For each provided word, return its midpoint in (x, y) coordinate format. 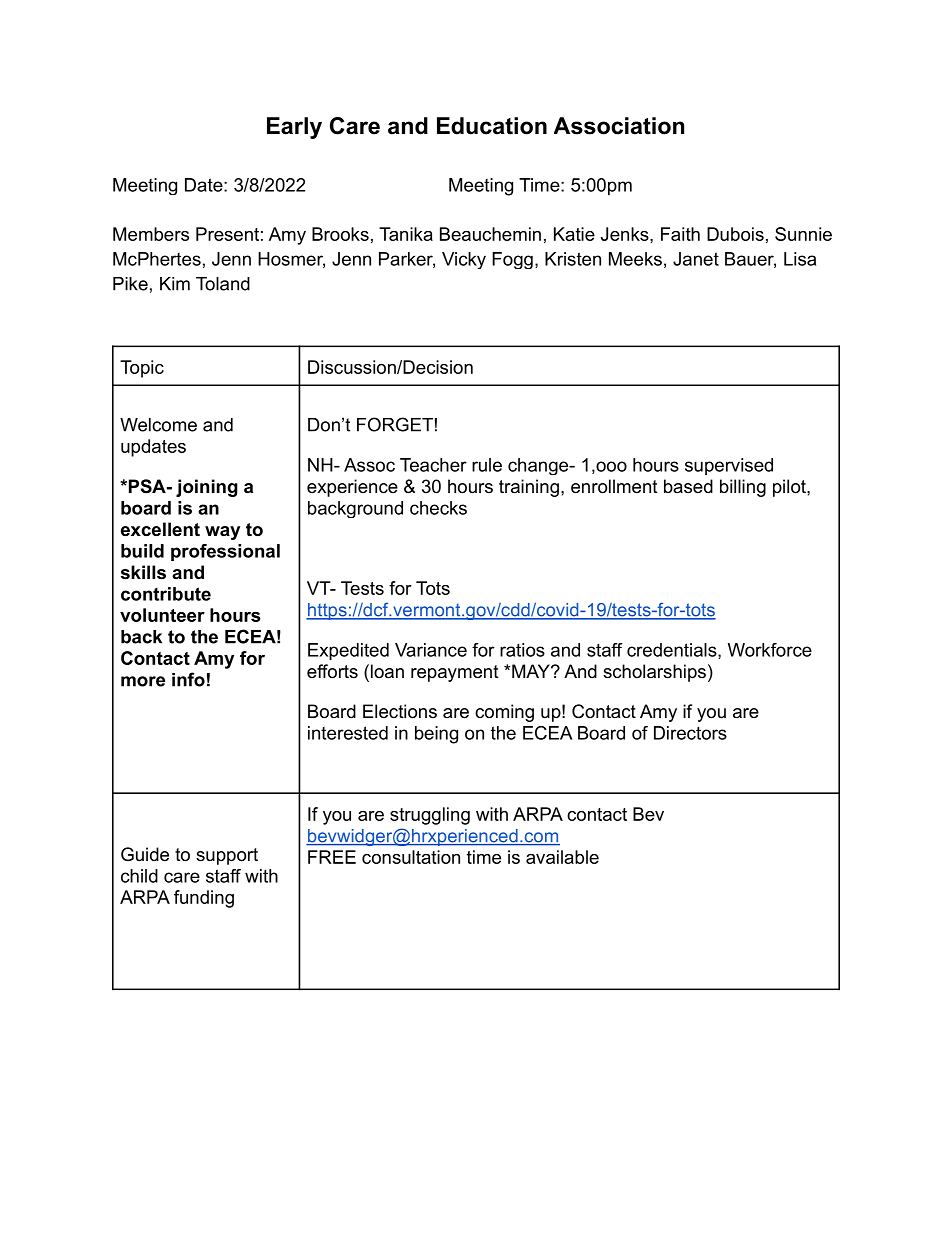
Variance (431, 650)
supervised (729, 466)
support (227, 856)
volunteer (162, 615)
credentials (673, 651)
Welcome (158, 425)
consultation (411, 857)
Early (294, 128)
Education (492, 126)
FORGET (395, 424)
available (562, 857)
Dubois (735, 234)
